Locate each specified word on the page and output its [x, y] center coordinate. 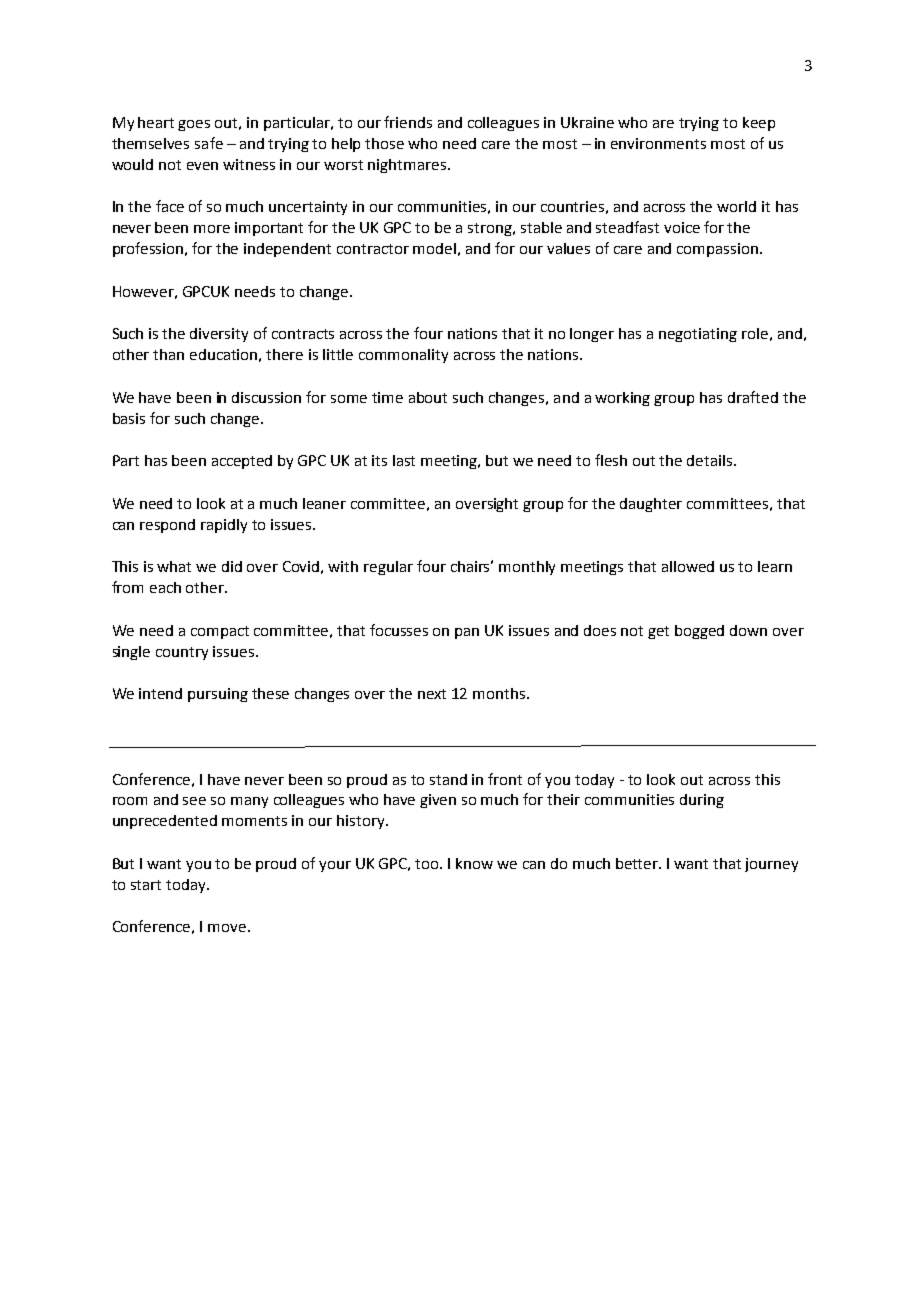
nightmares [408, 166]
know [474, 863]
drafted [753, 397]
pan [467, 633]
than [168, 354]
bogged [699, 632]
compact [220, 632]
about [428, 397]
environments [658, 143]
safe [209, 143]
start [146, 885]
